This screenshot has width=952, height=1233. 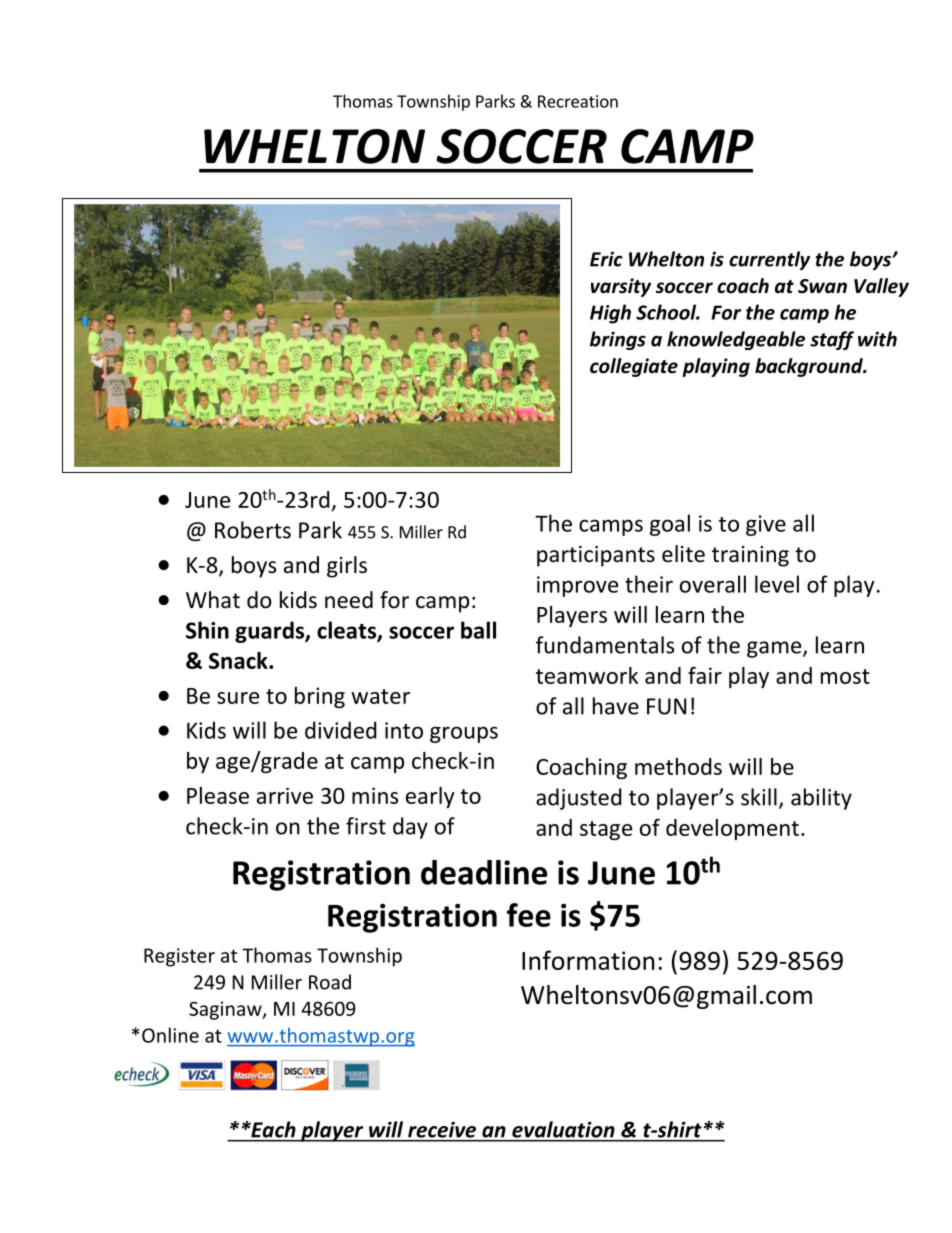 I want to click on most, so click(x=845, y=676).
